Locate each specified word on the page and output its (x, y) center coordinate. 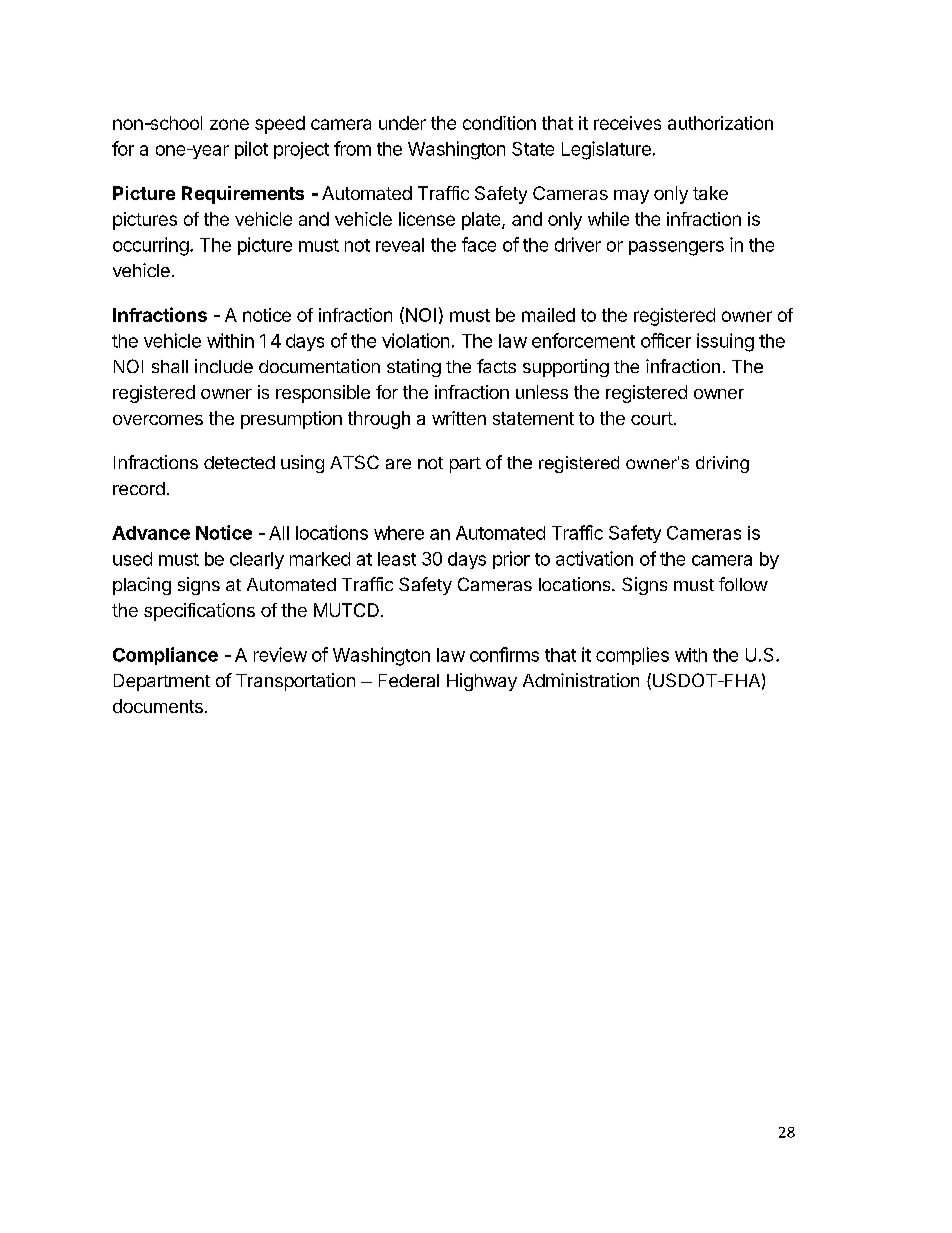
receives (627, 123)
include (224, 366)
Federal (409, 680)
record (139, 488)
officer (666, 340)
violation (415, 340)
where (399, 533)
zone (229, 124)
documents (158, 706)
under (402, 123)
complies (632, 656)
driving (722, 464)
